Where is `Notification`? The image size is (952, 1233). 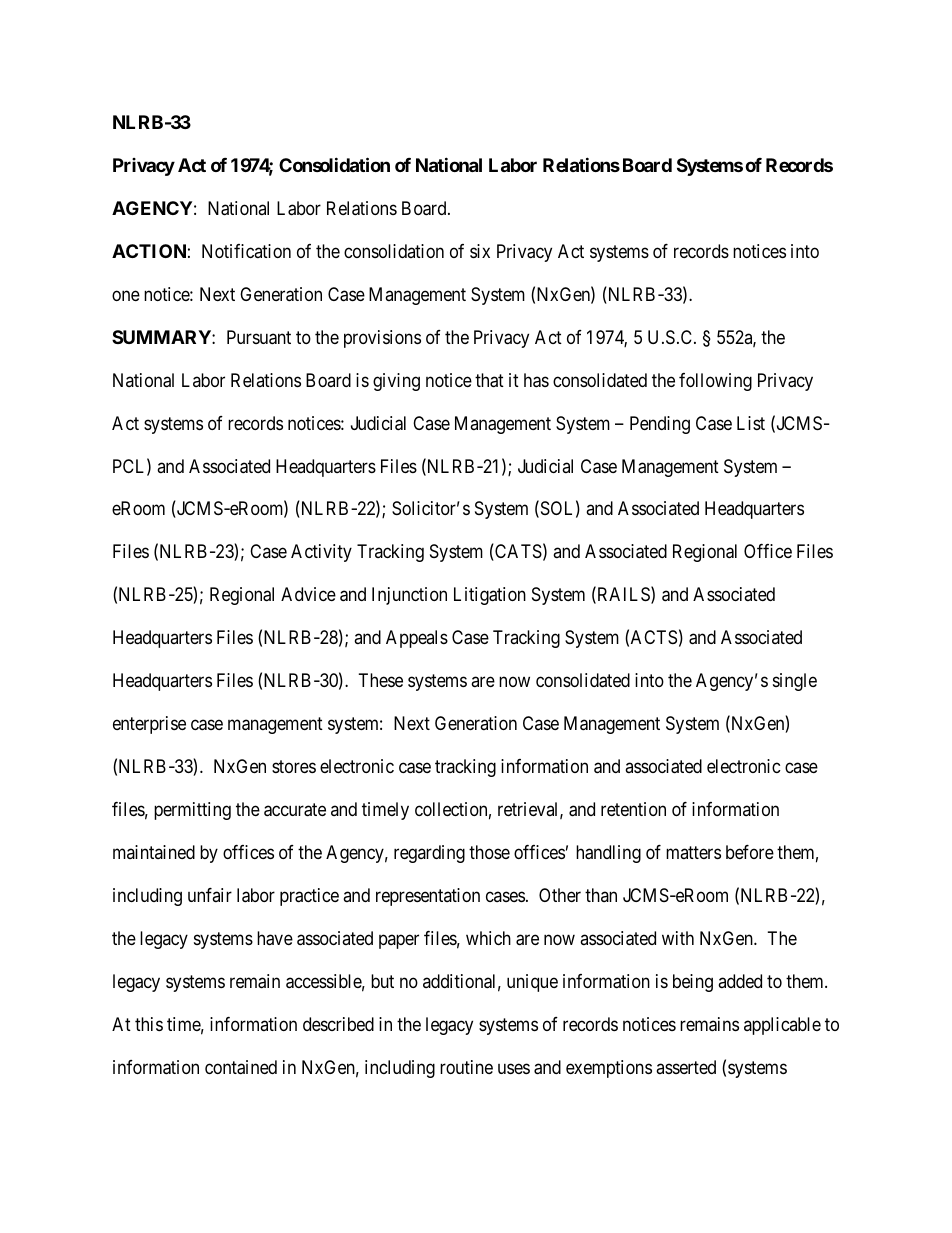 Notification is located at coordinates (246, 251).
